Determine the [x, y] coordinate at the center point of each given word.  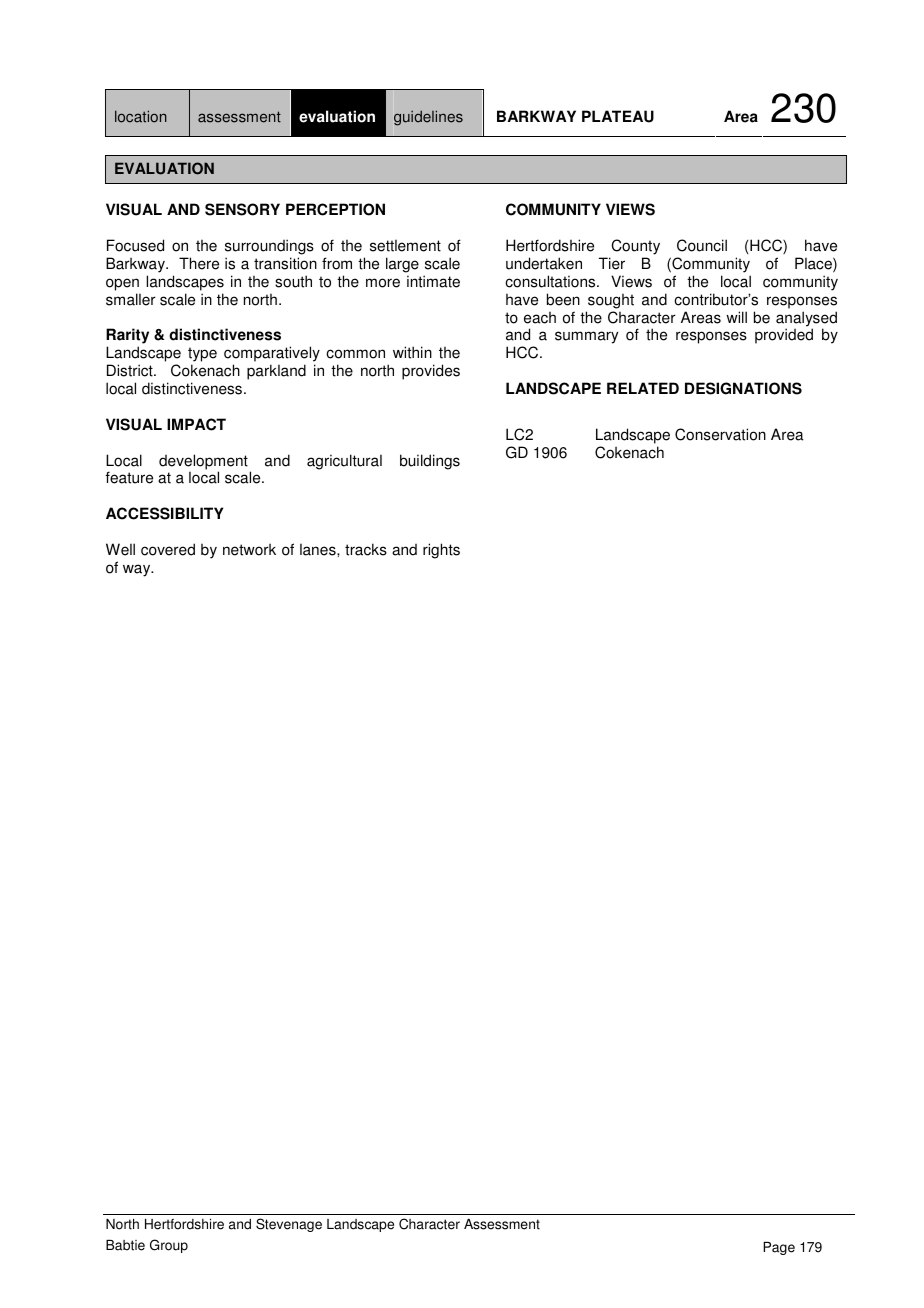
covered [168, 549]
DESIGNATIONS [743, 388]
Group [169, 1246]
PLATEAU [618, 116]
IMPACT [196, 424]
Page [779, 1248]
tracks [366, 549]
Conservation [720, 434]
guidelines [428, 118]
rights [441, 551]
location [141, 116]
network [249, 550]
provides [431, 372]
